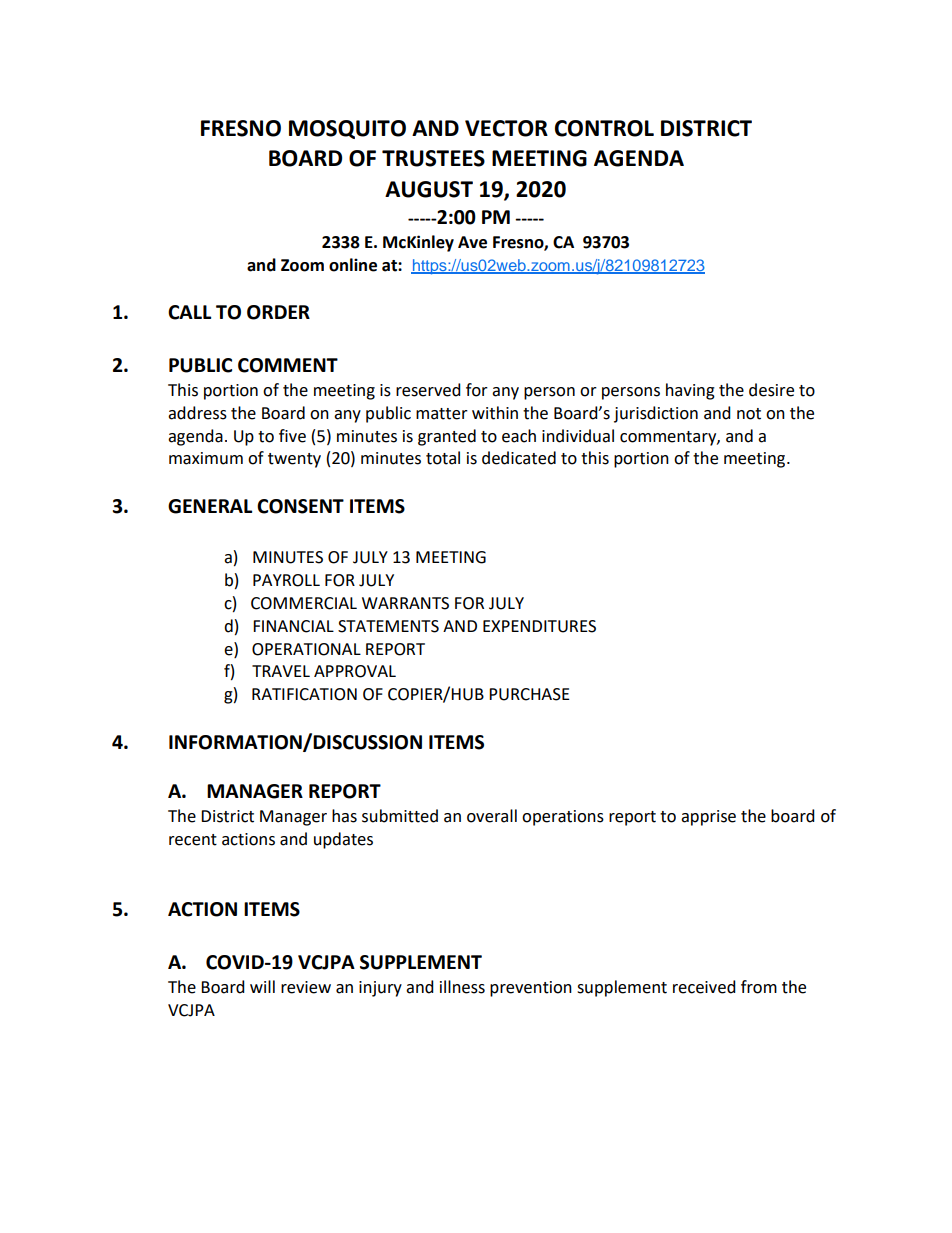 This image has width=952, height=1233. Describe the element at coordinates (347, 129) in the image. I see `MOSQUITO` at that location.
